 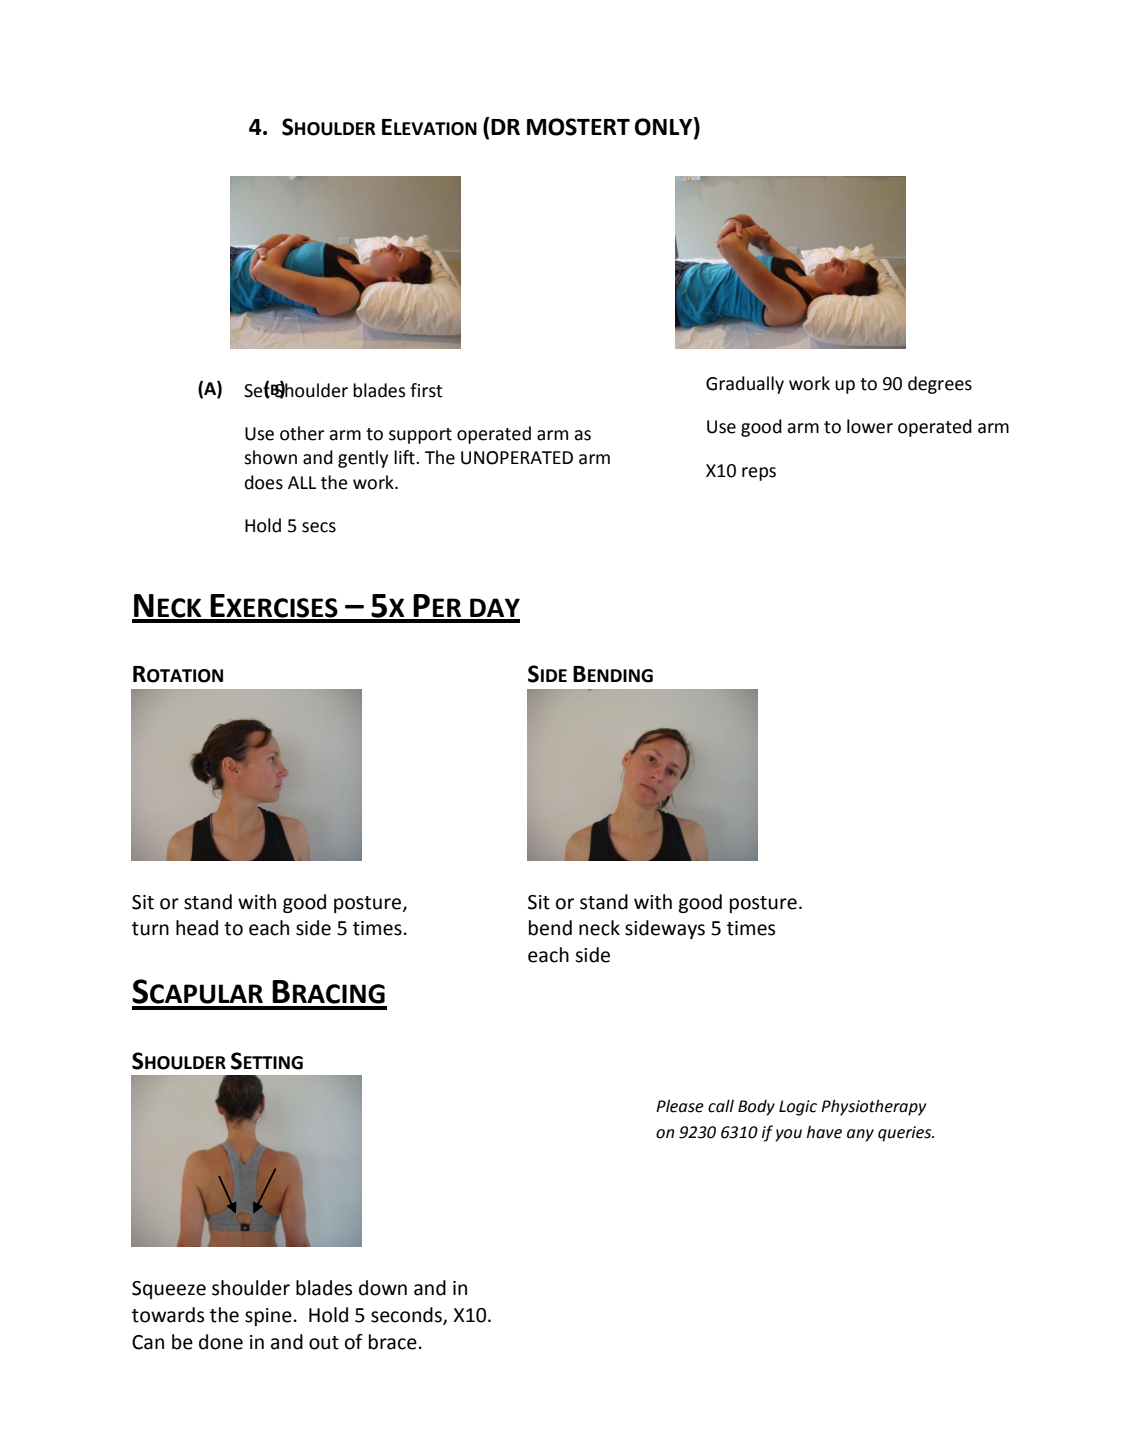 I want to click on Logic, so click(x=798, y=1108).
